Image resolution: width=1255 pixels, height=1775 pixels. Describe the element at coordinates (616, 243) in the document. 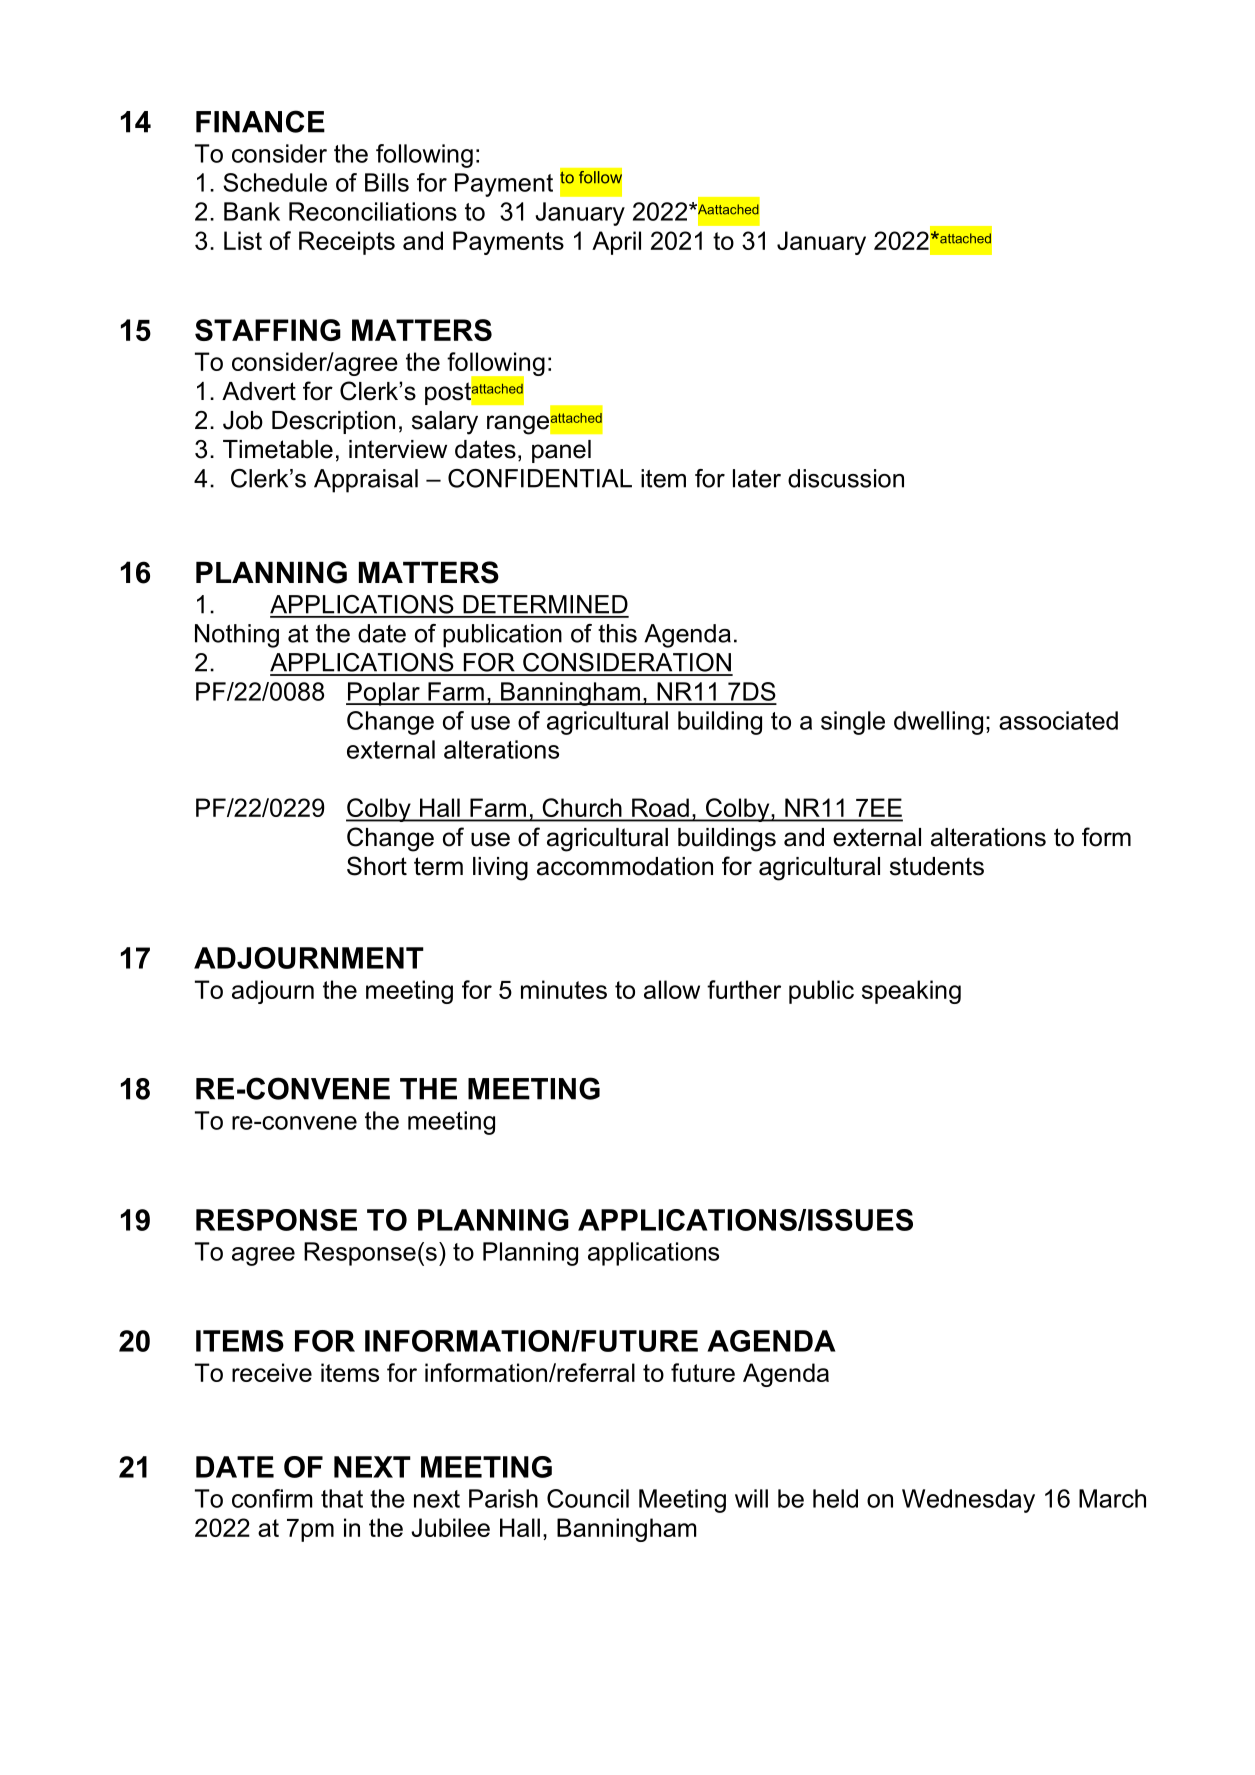

I see `April` at that location.
